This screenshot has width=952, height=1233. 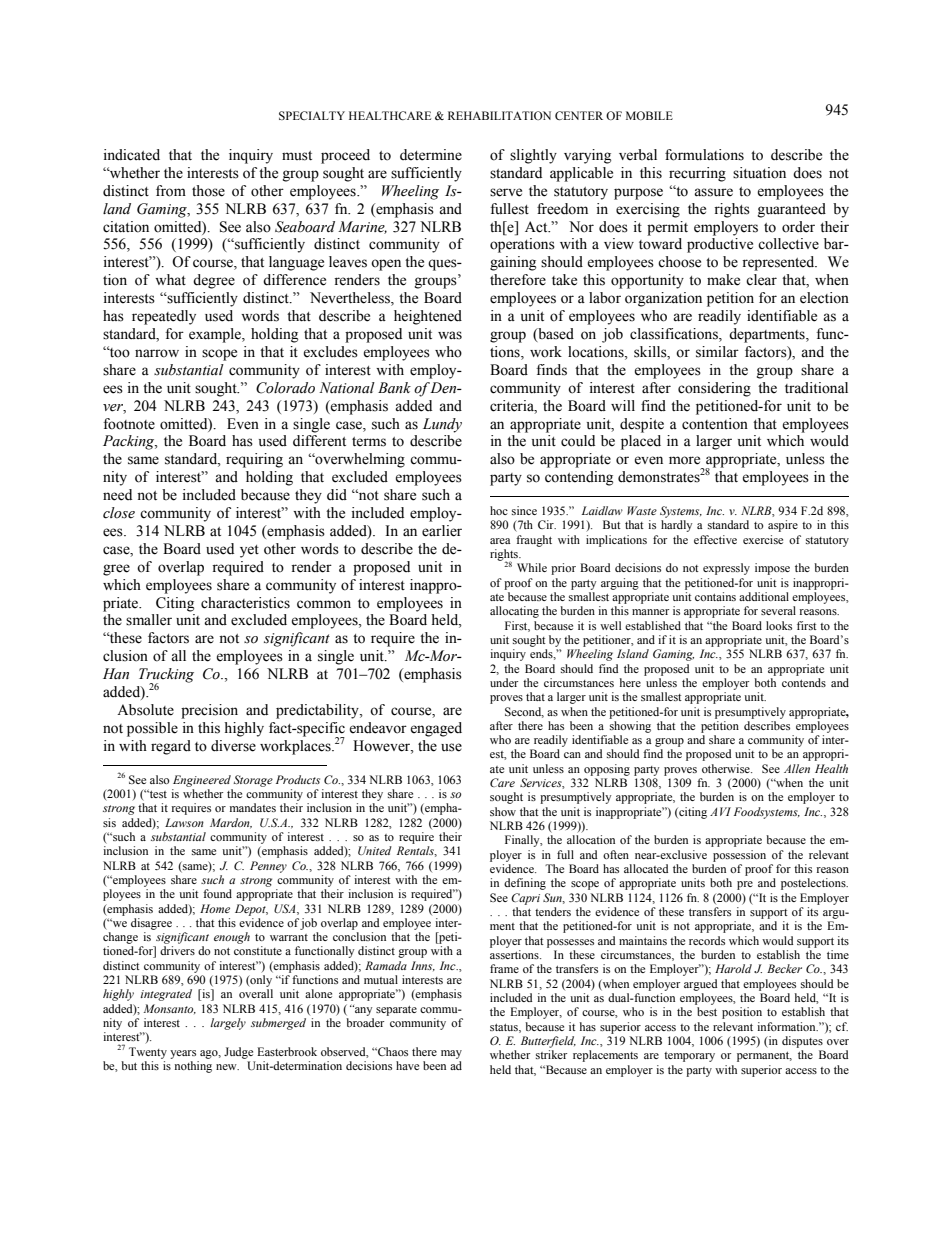 What do you see at coordinates (183, 1054) in the screenshot?
I see `years` at bounding box center [183, 1054].
